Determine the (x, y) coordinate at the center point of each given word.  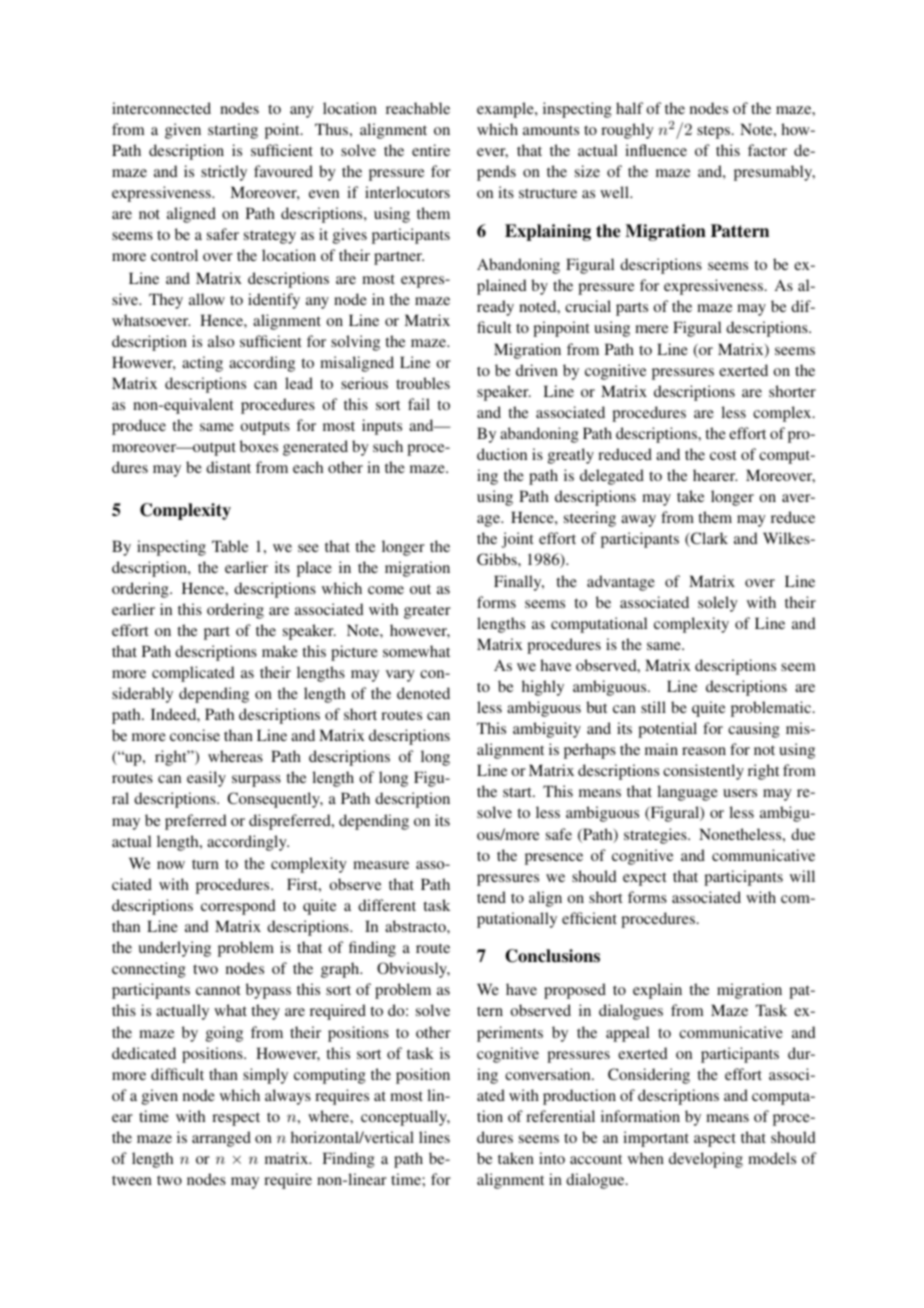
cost (723, 455)
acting (202, 364)
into (552, 1158)
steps (713, 132)
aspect (715, 1140)
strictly (224, 173)
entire (431, 150)
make (280, 651)
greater (427, 612)
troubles (423, 383)
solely (718, 604)
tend (491, 897)
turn (205, 864)
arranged (221, 1139)
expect (644, 879)
